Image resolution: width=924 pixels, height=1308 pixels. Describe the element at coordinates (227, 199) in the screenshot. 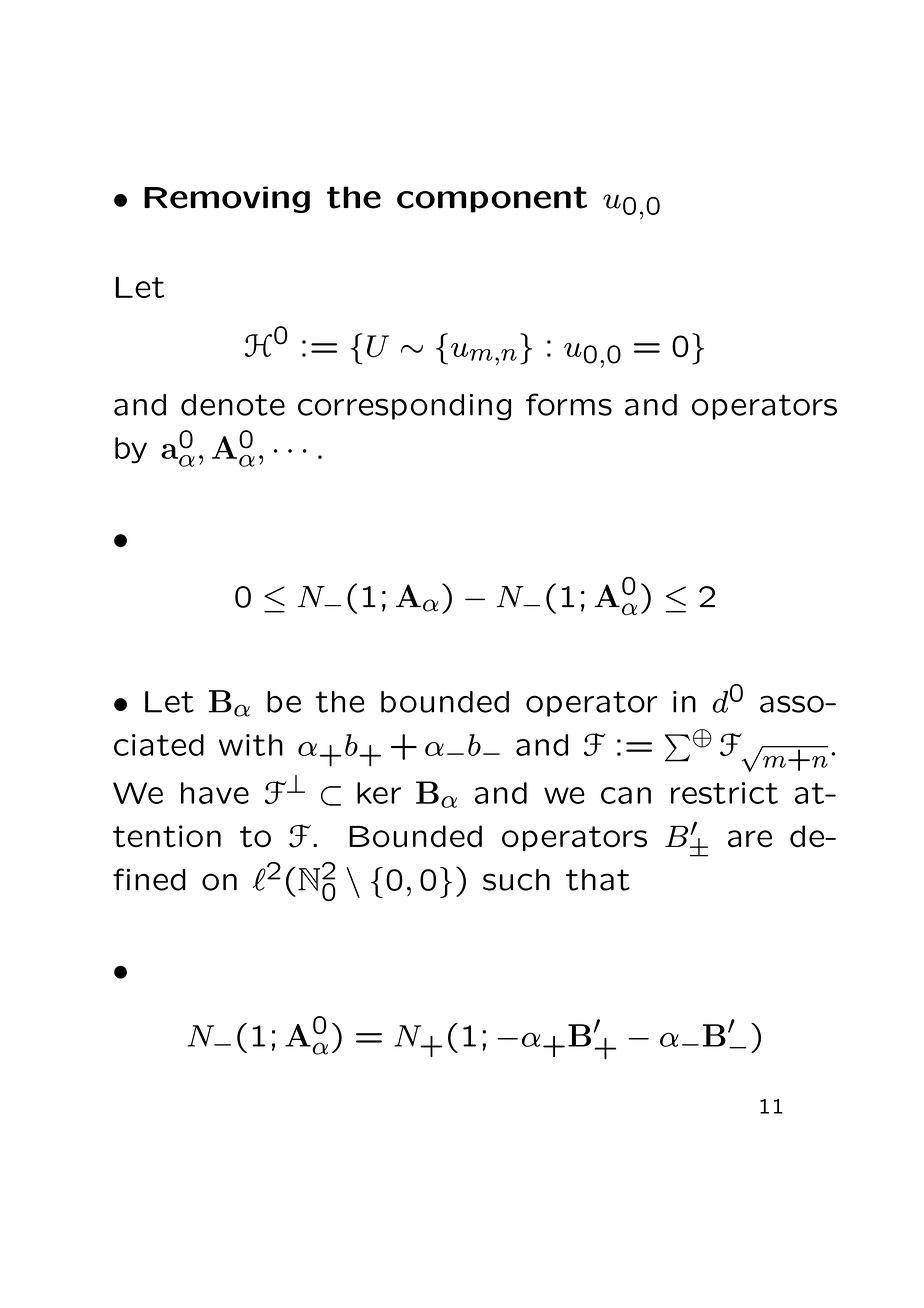

I see `Removing` at that location.
